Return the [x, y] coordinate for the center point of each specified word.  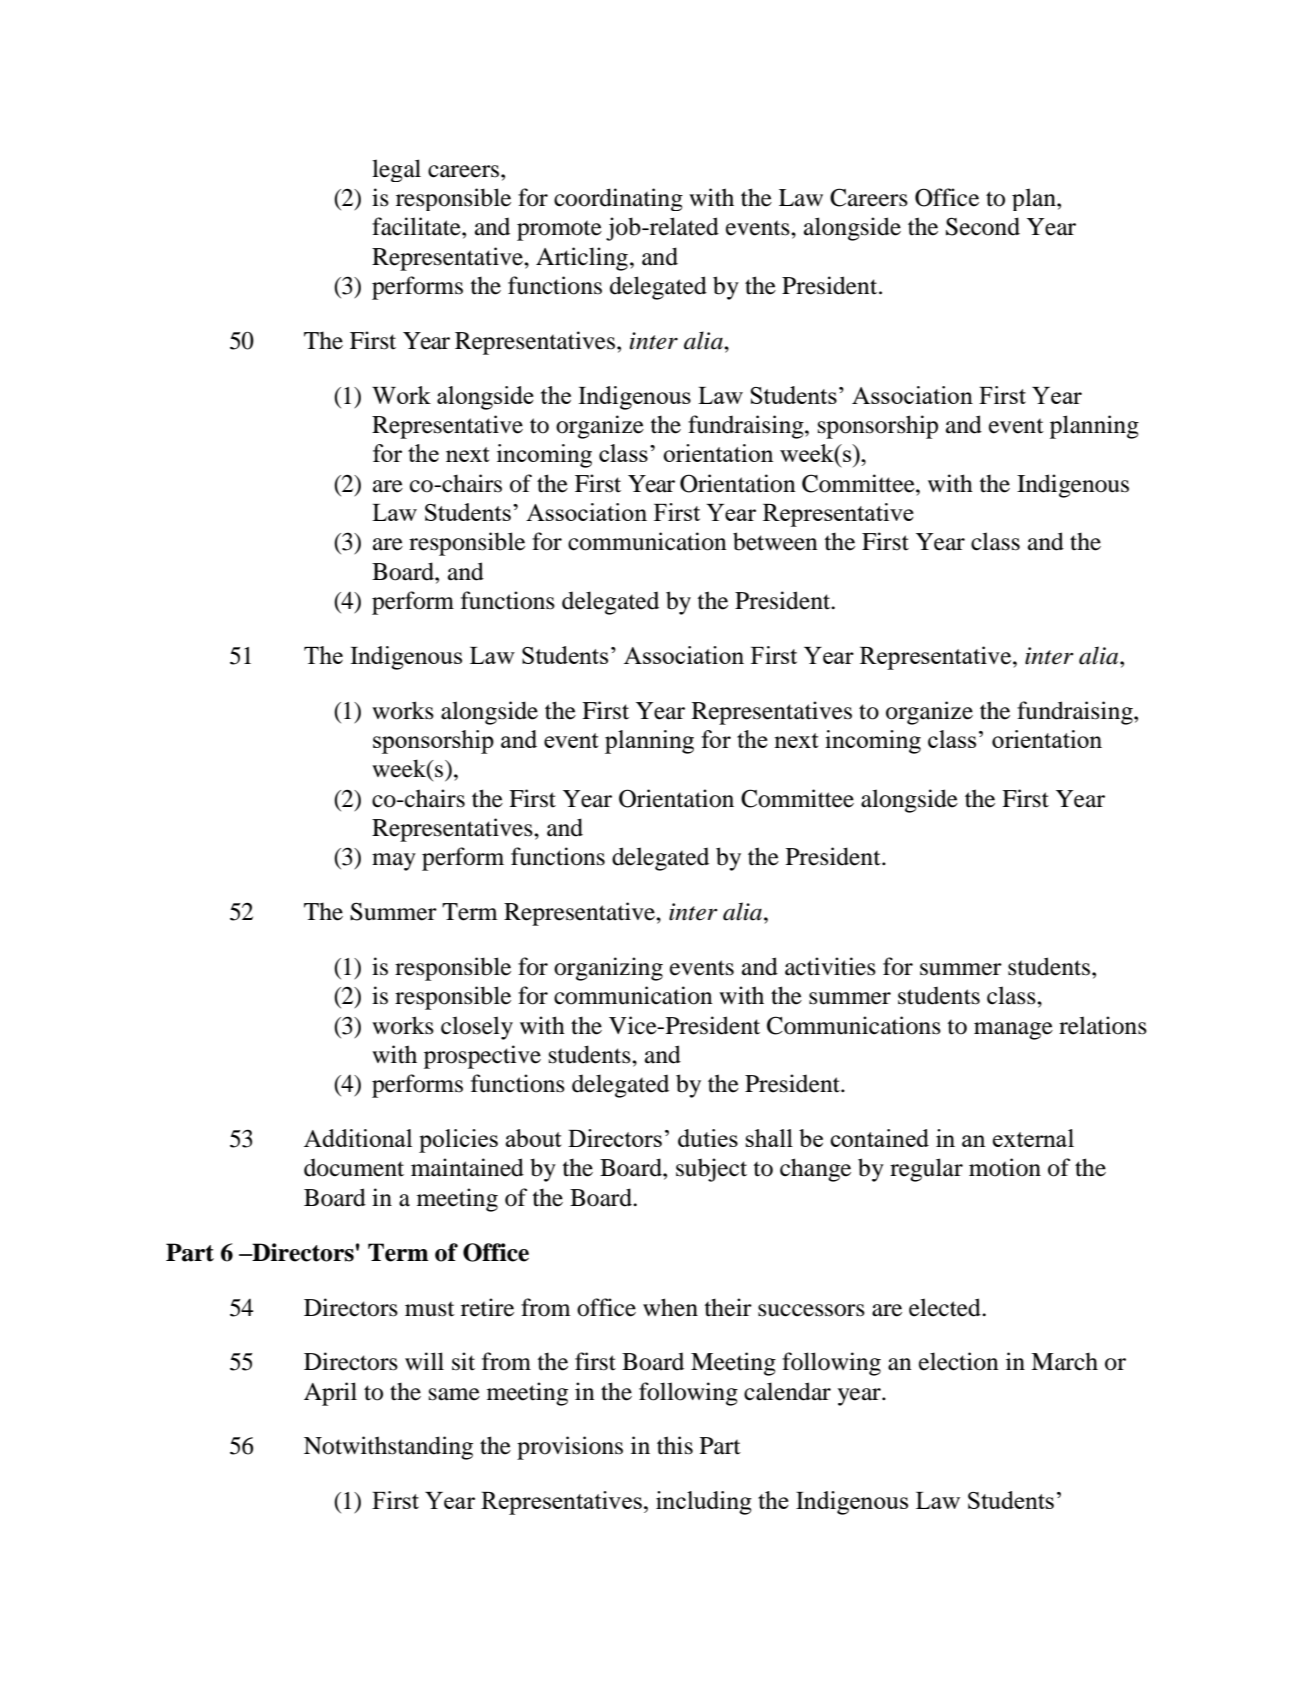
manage [1013, 1031]
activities [830, 966]
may [394, 862]
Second [983, 226]
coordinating [618, 199]
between [775, 541]
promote [559, 230]
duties [708, 1138]
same [454, 1394]
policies [458, 1141]
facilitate [417, 226]
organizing [608, 969]
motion [1005, 1167]
